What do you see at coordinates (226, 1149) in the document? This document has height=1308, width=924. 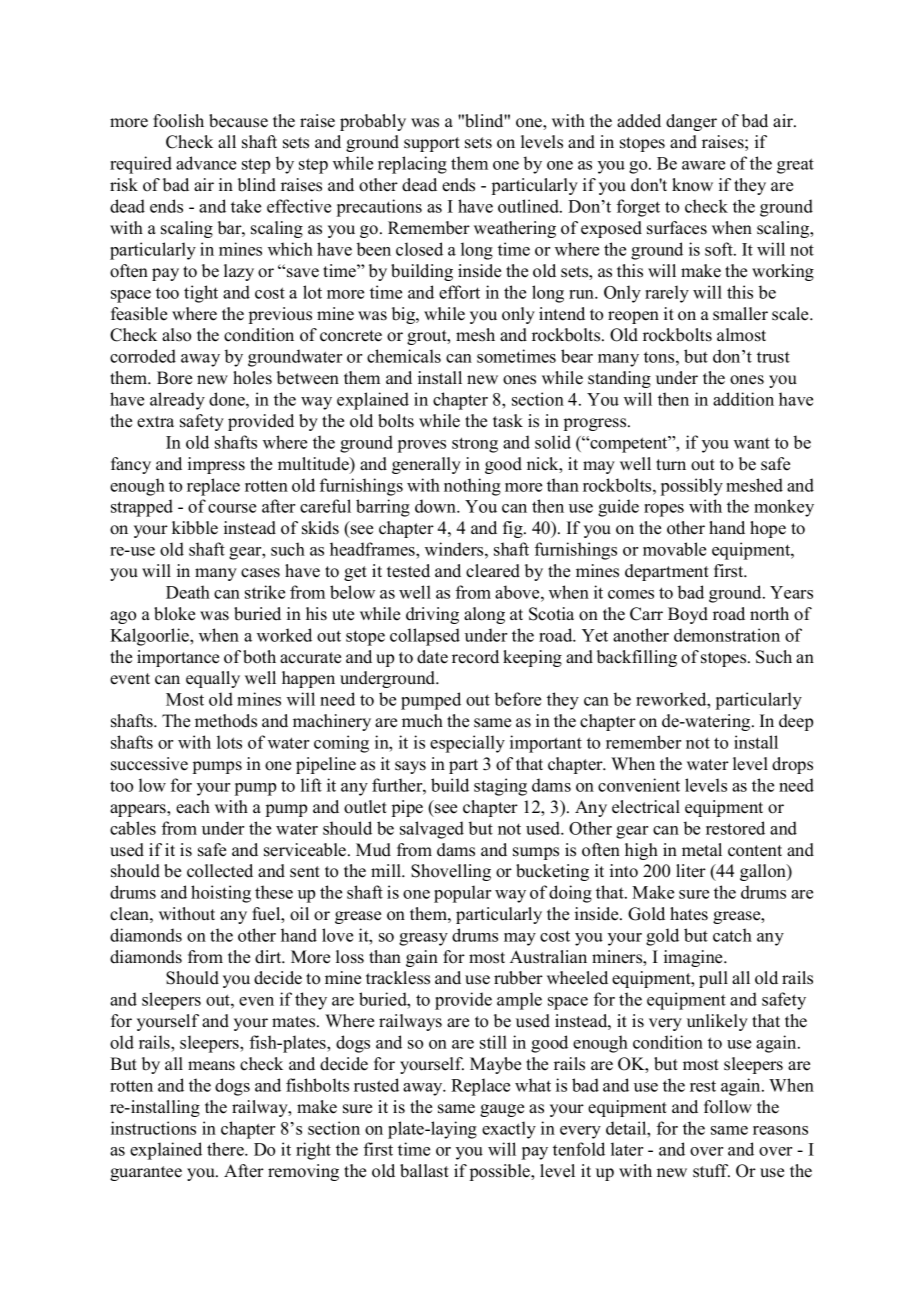 I see `there` at bounding box center [226, 1149].
